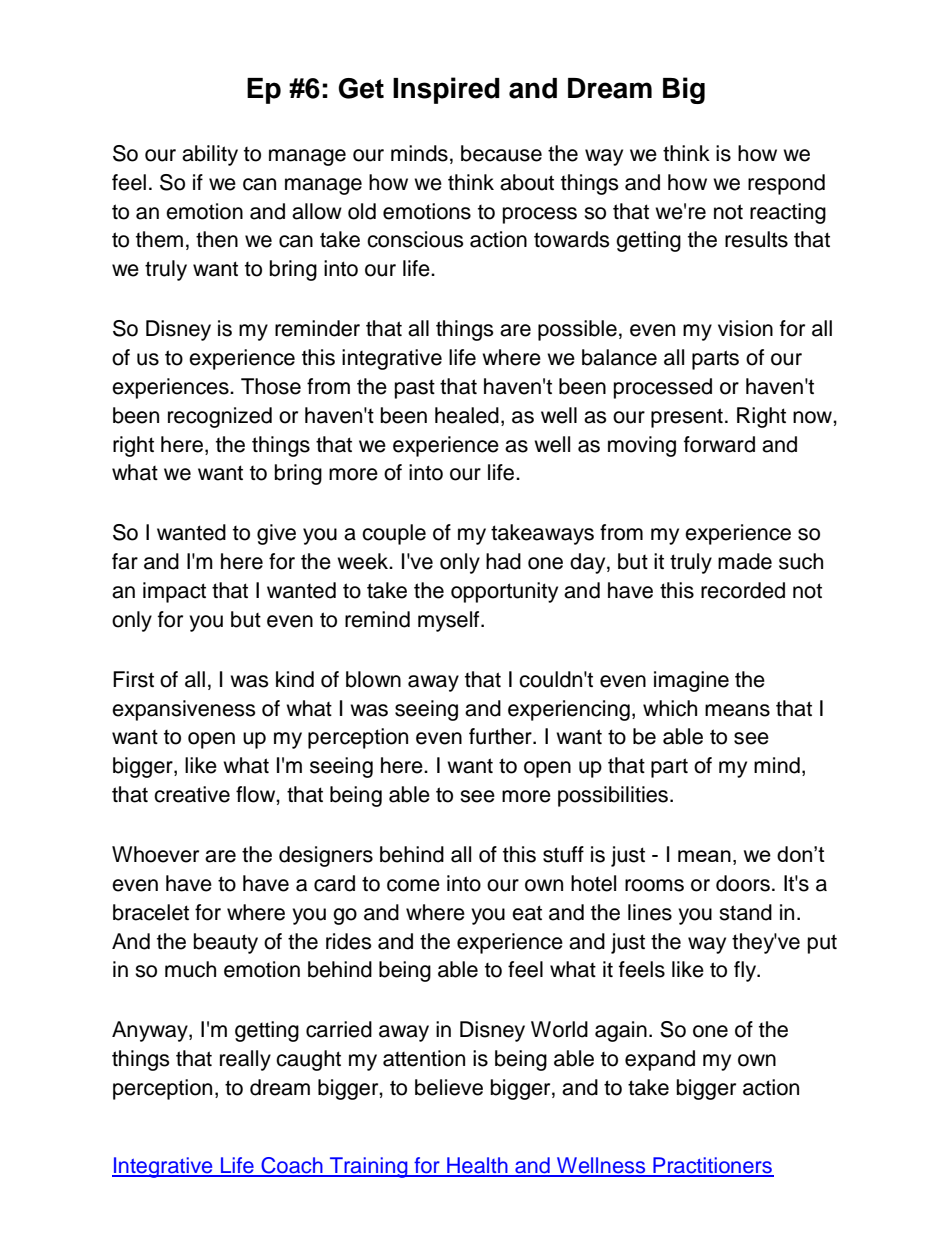  Describe the element at coordinates (743, 590) in the screenshot. I see `recorded` at that location.
